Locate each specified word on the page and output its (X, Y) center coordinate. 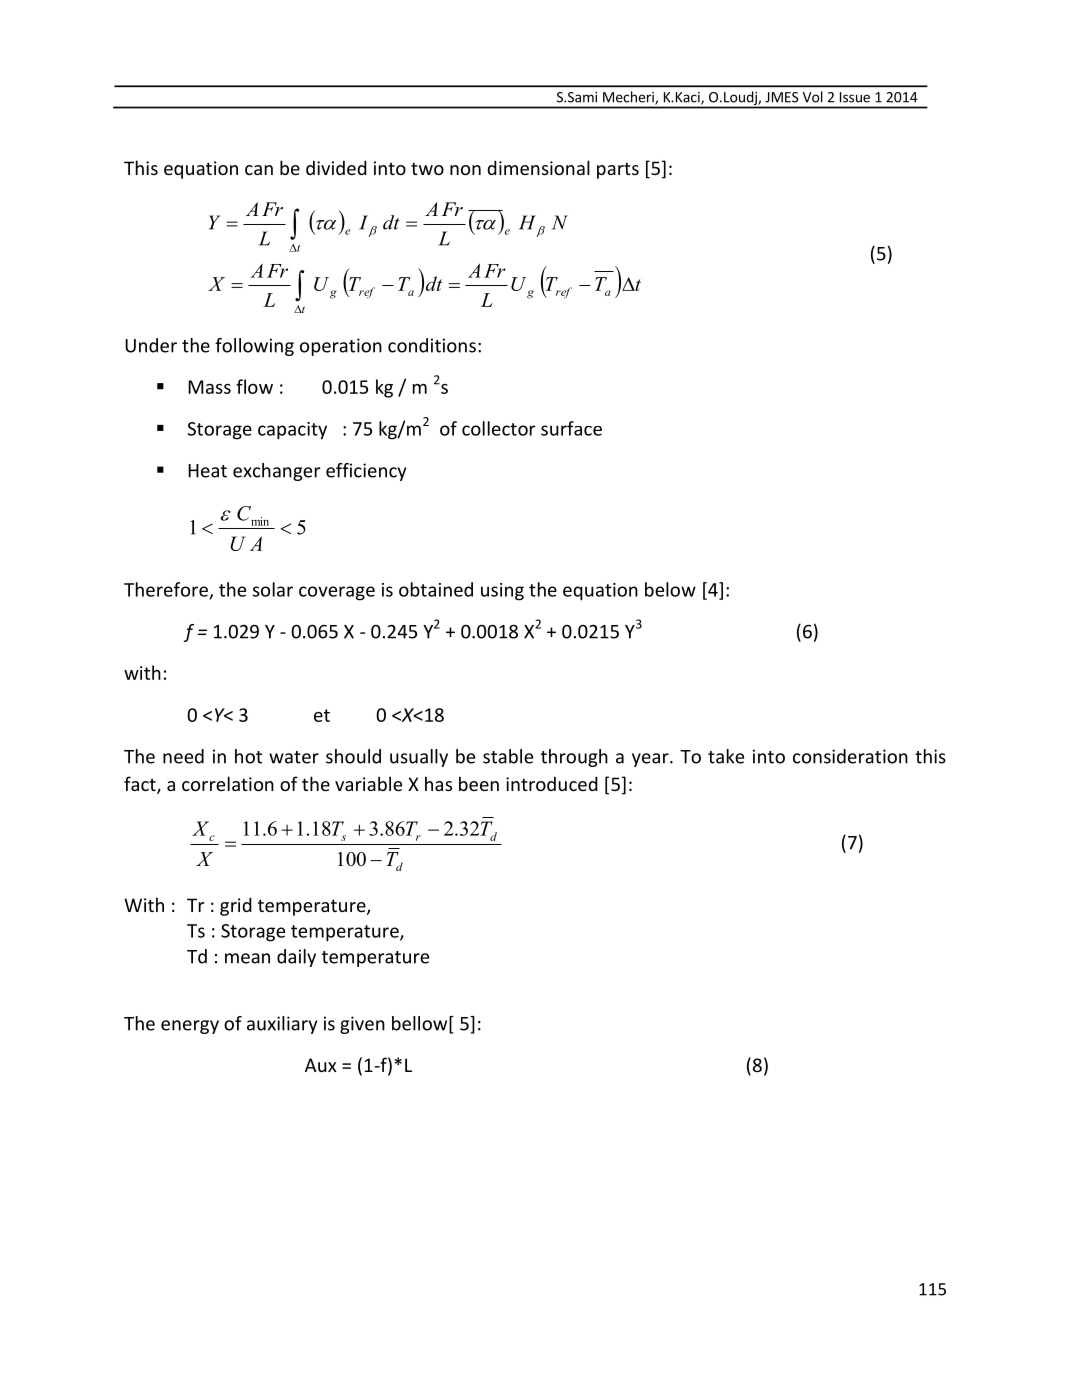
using (502, 592)
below (670, 589)
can (259, 170)
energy (190, 1027)
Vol (812, 97)
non (465, 170)
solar (273, 589)
